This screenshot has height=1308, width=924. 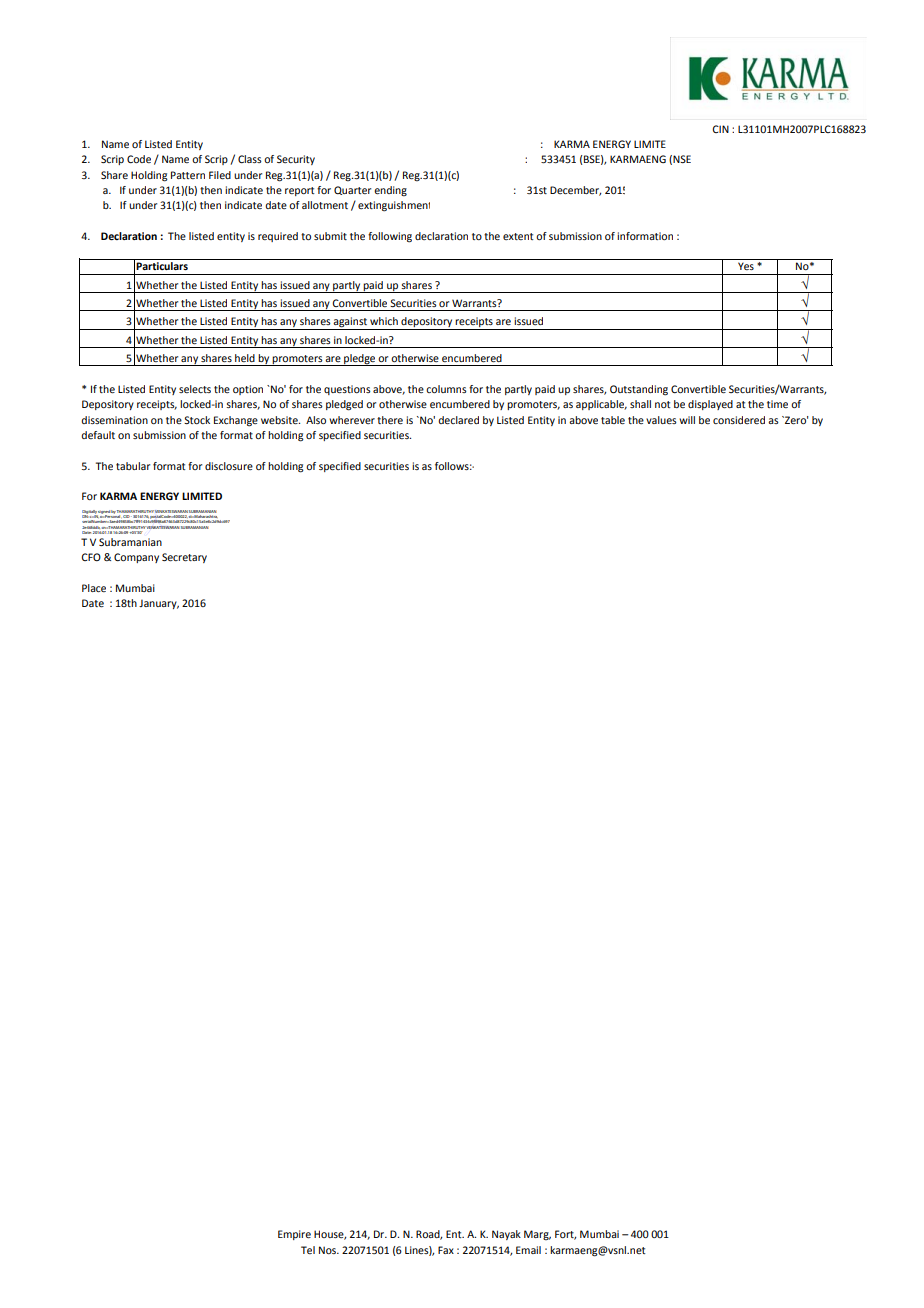 What do you see at coordinates (390, 191) in the screenshot?
I see `ending` at bounding box center [390, 191].
